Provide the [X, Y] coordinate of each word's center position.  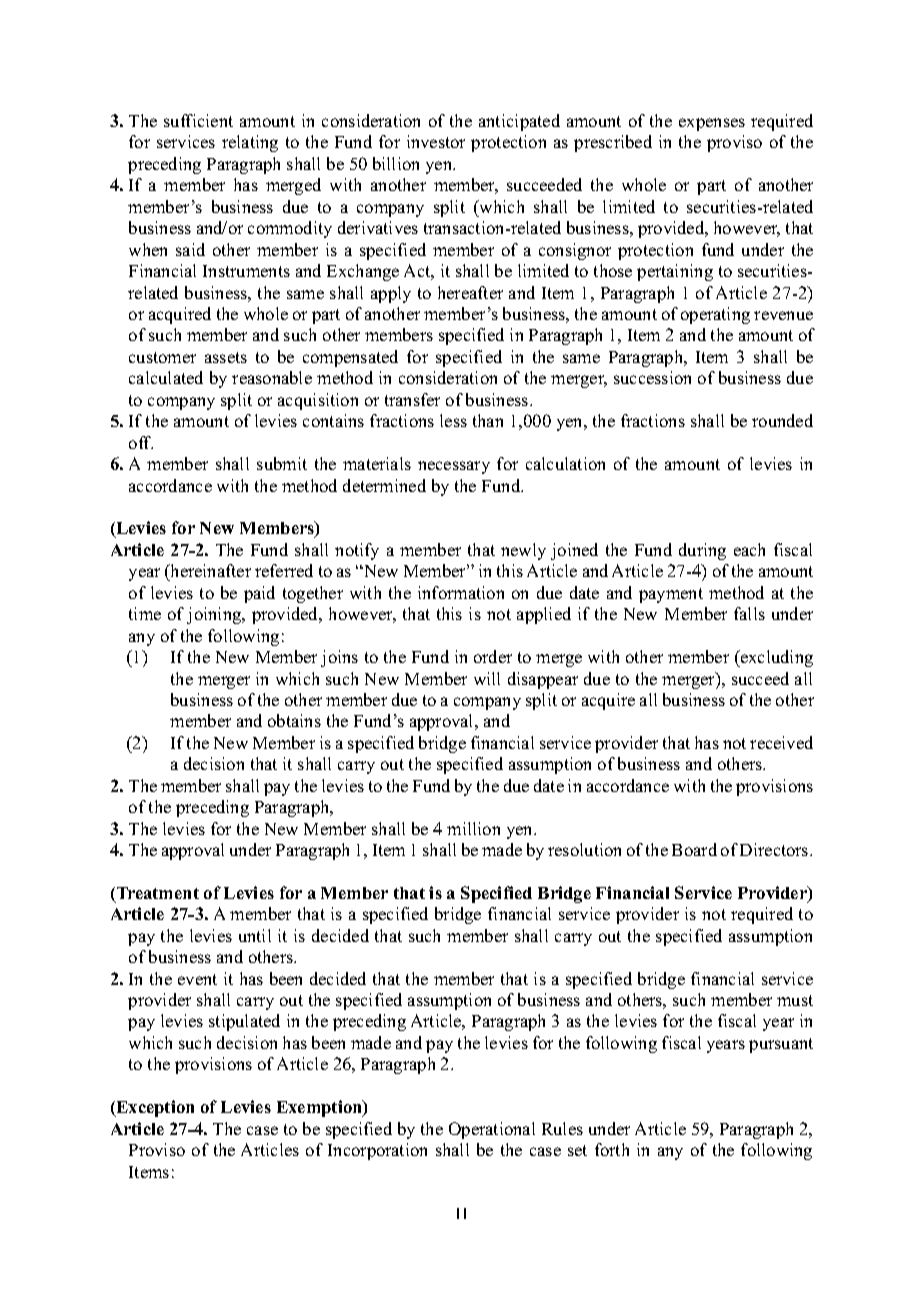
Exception [154, 1108]
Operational [492, 1130]
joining [215, 615]
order [493, 656]
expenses [712, 124]
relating [250, 143]
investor [436, 141]
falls [749, 613]
